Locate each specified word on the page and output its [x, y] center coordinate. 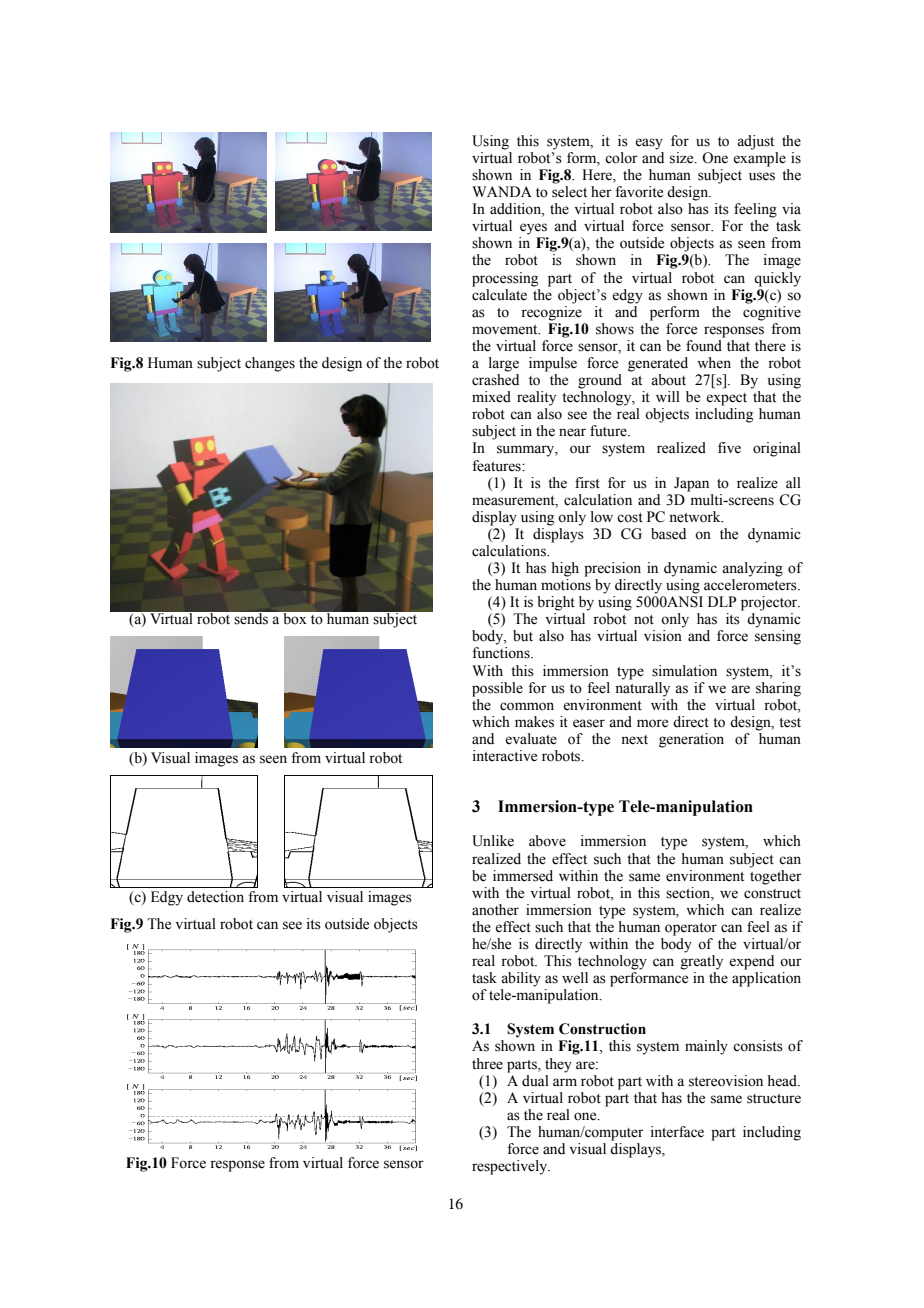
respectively [511, 1167]
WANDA [502, 191]
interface [677, 1132]
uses [762, 176]
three [487, 1064]
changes [270, 364]
